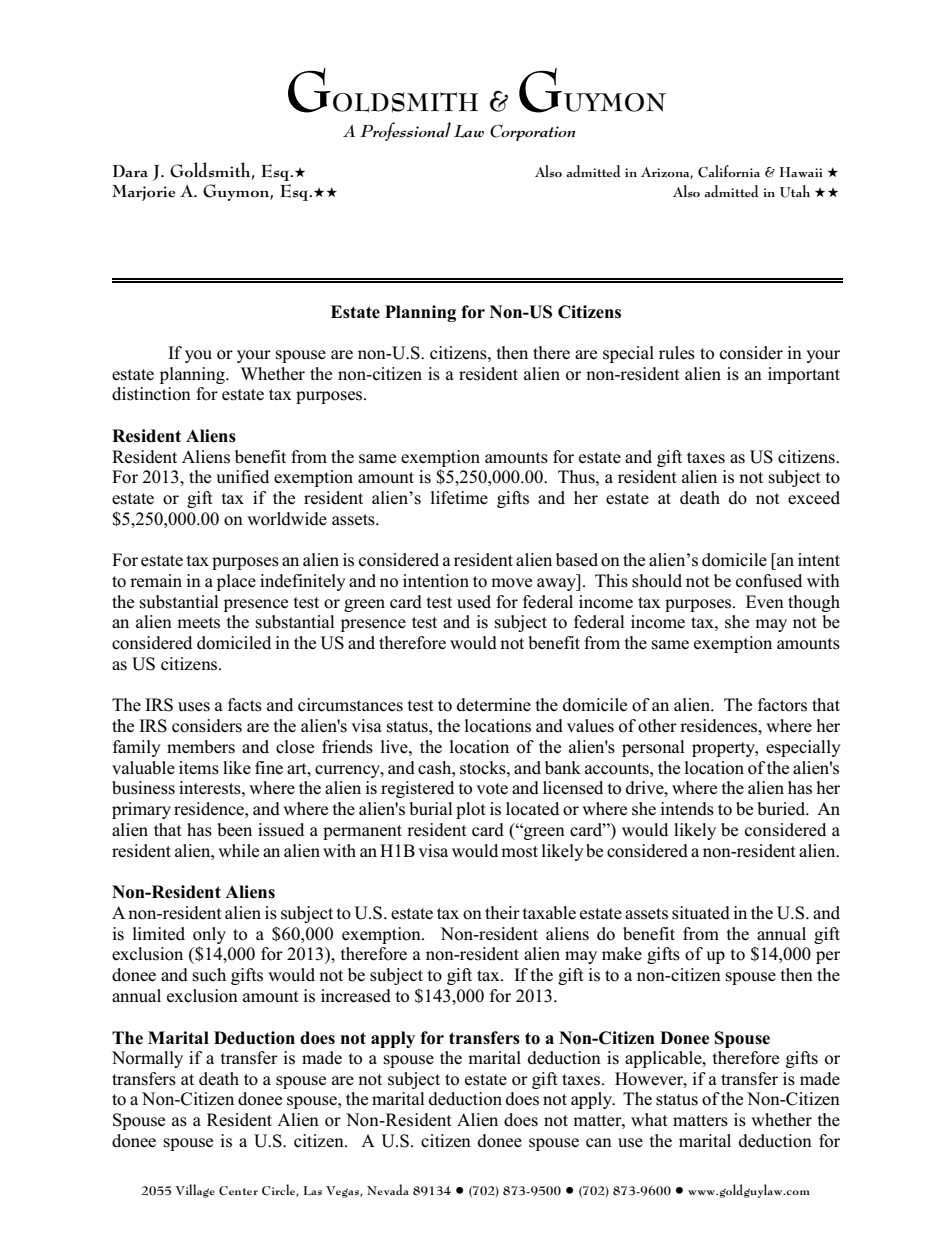  I want to click on Village, so click(195, 1191).
